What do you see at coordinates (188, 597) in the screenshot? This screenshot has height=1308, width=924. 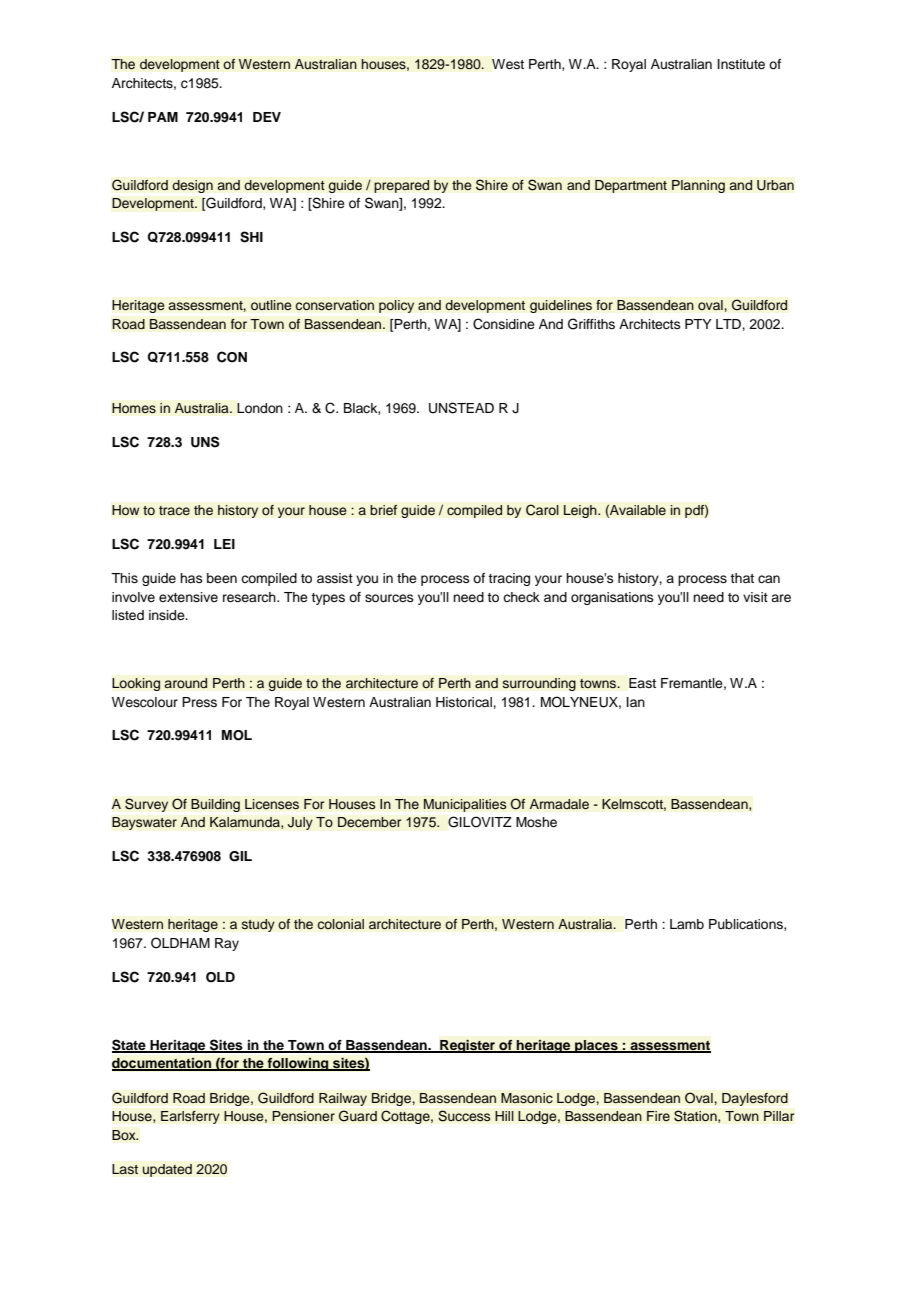 I see `extensive` at bounding box center [188, 597].
